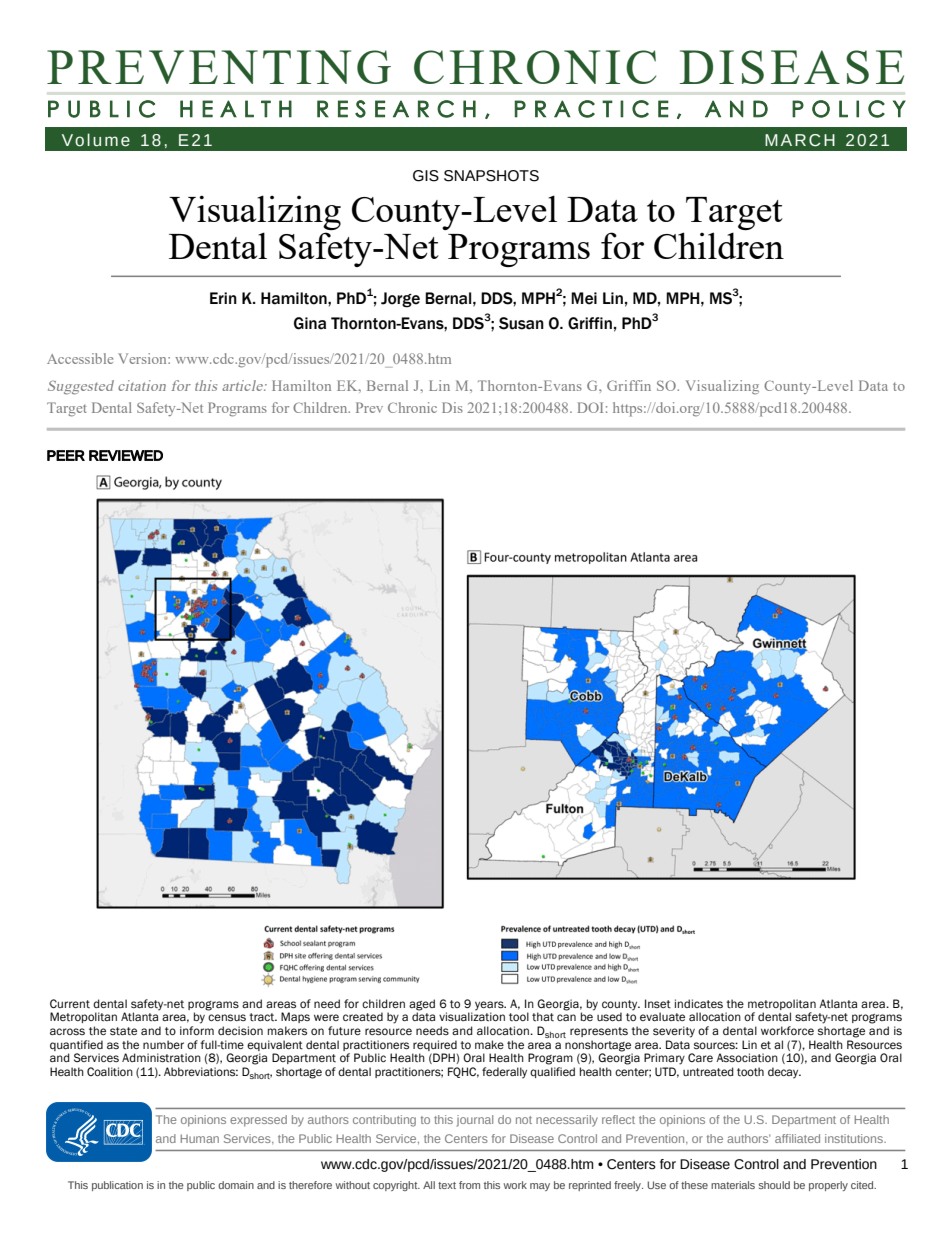  I want to click on Mei, so click(584, 298).
